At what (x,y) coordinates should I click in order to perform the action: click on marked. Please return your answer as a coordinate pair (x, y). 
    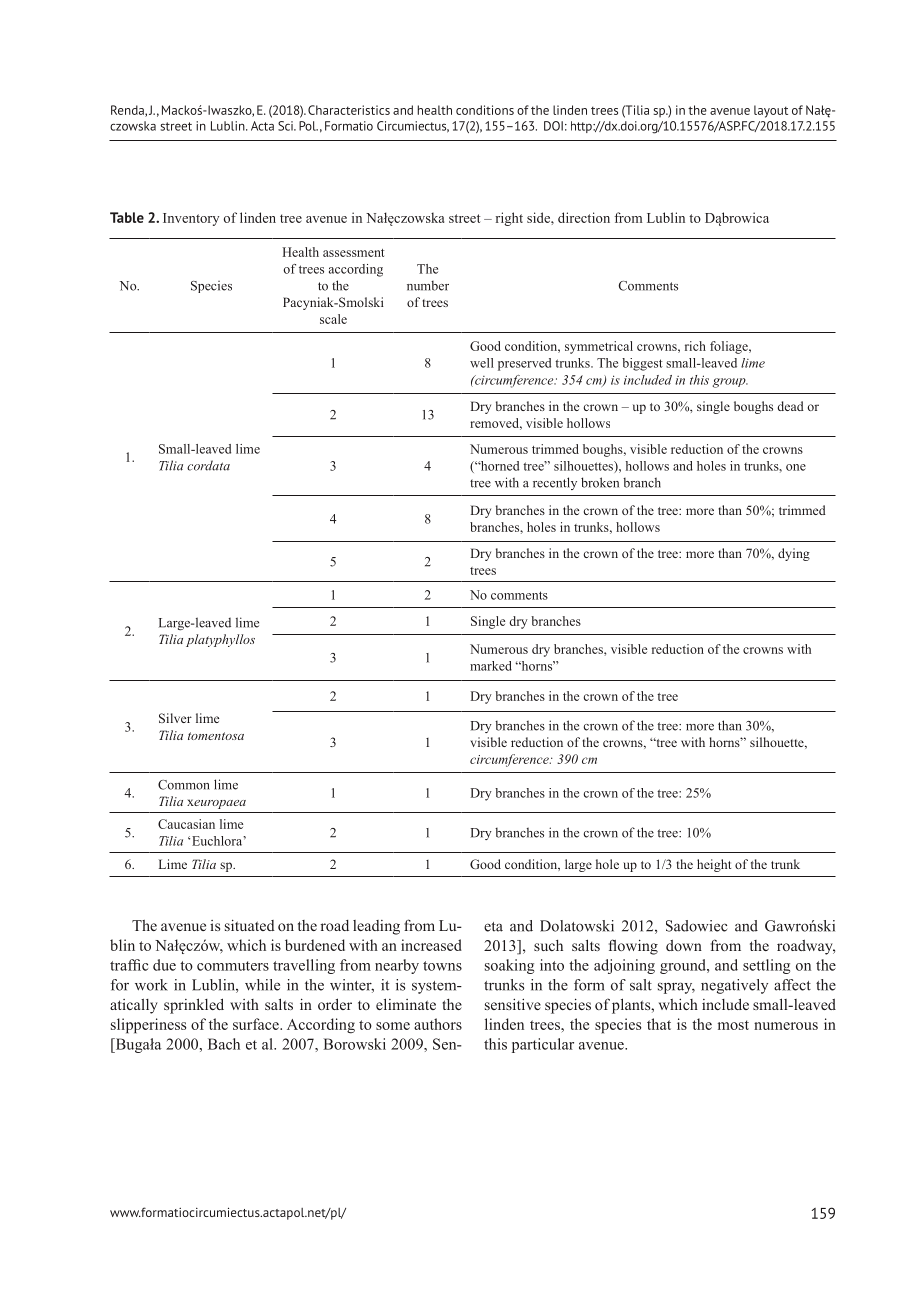
    Looking at the image, I should click on (491, 666).
